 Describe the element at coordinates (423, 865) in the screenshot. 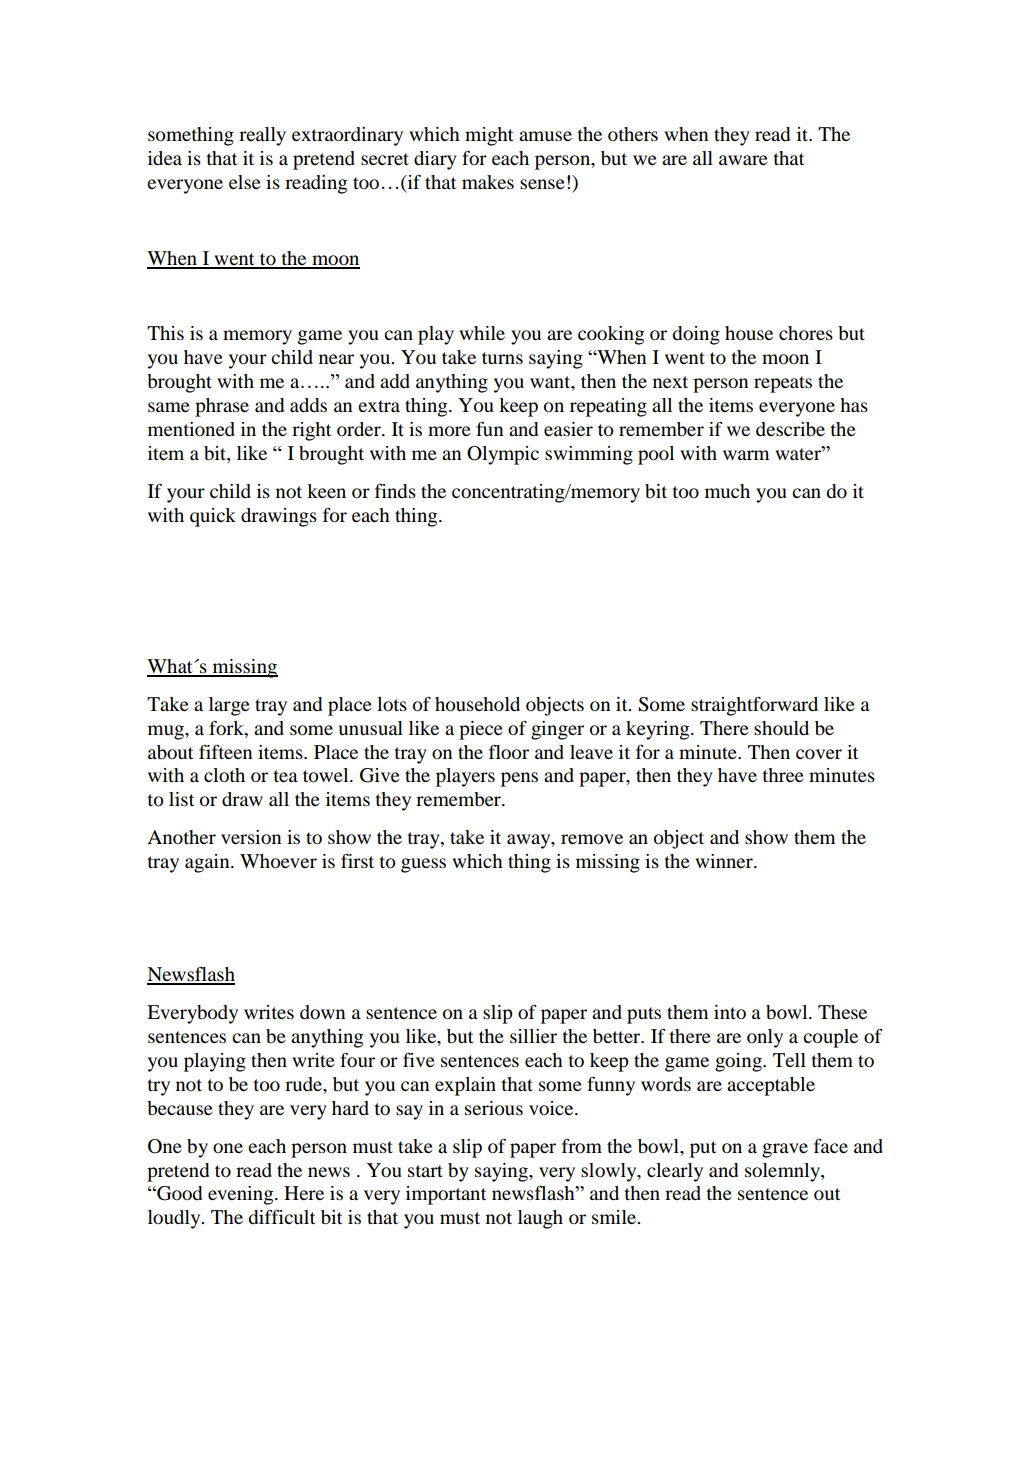

I see `guess` at that location.
